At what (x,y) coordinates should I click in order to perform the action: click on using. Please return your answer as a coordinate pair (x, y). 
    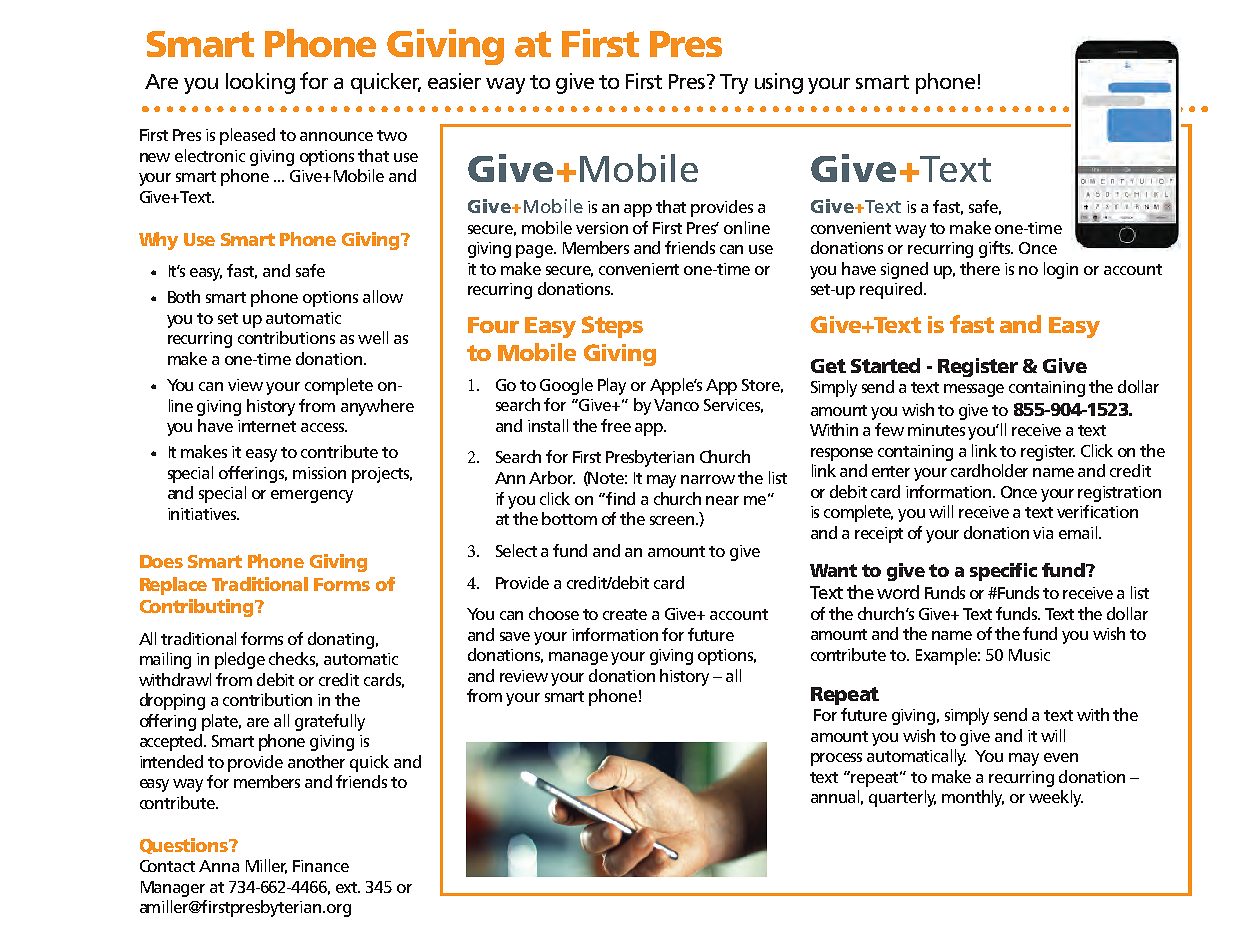
    Looking at the image, I should click on (779, 83).
